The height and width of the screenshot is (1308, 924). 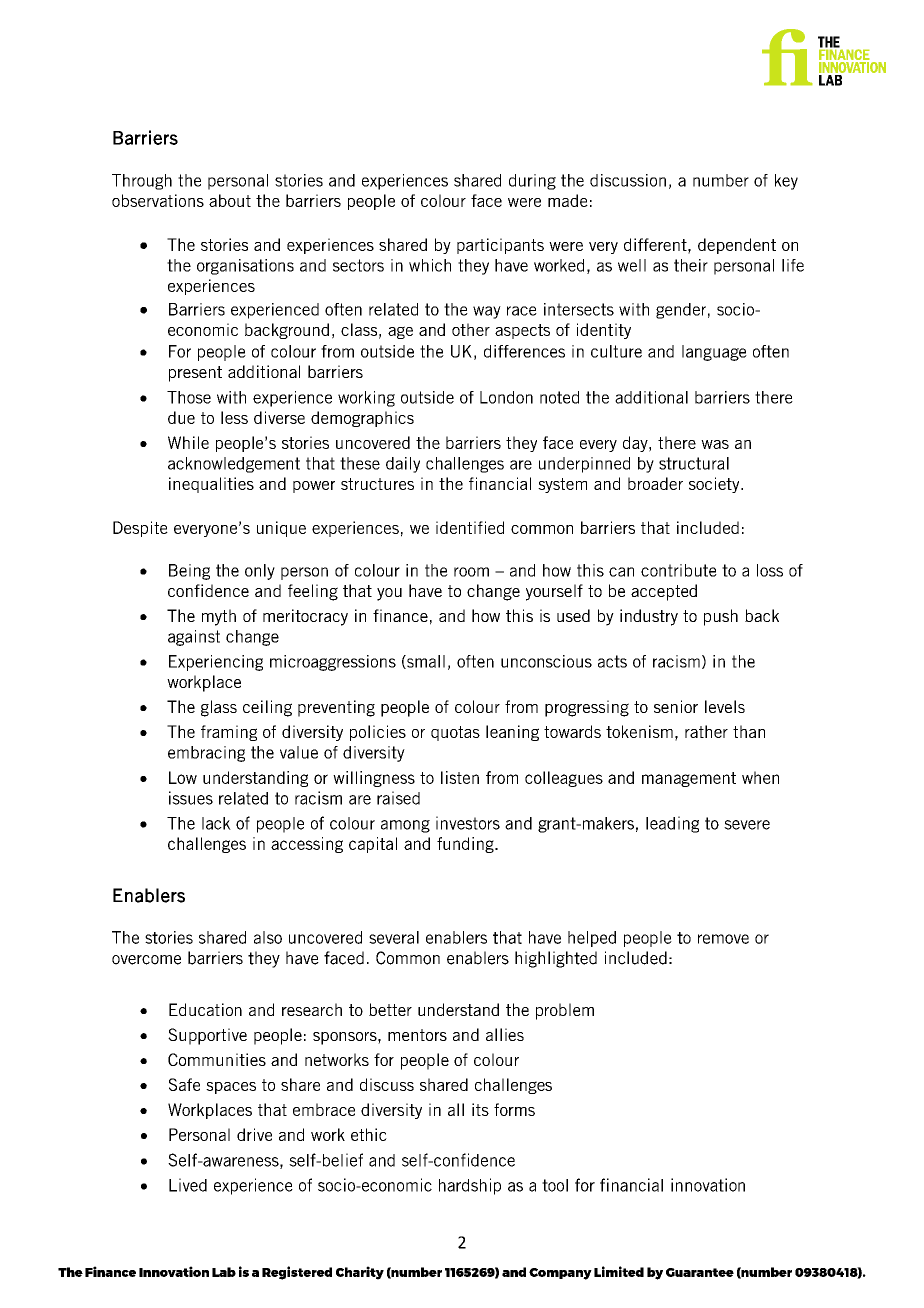 What do you see at coordinates (500, 246) in the screenshot?
I see `participants` at bounding box center [500, 246].
